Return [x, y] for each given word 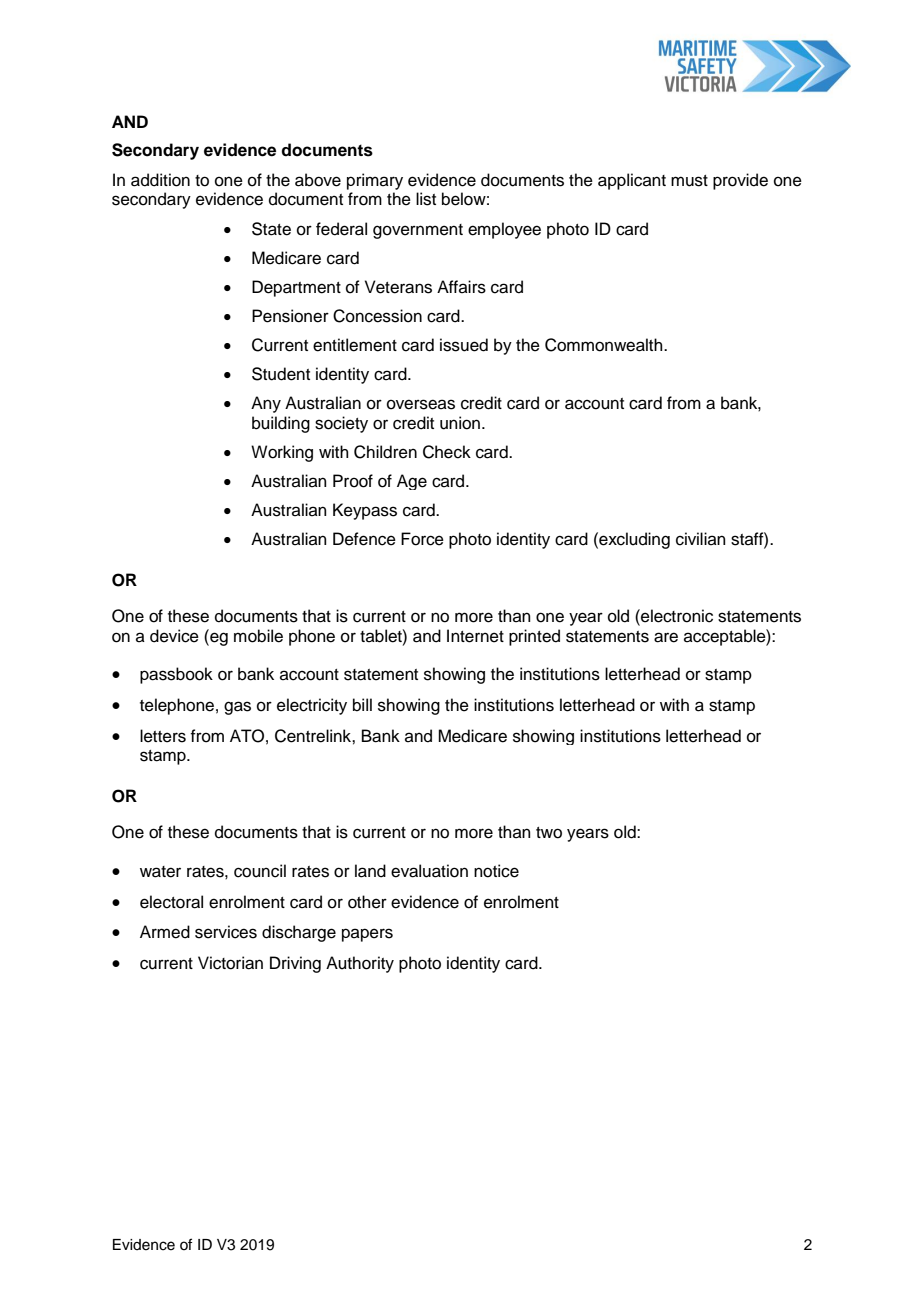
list [426, 199]
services [226, 932]
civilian [701, 539]
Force [422, 539]
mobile [258, 636]
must [689, 181]
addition [160, 180]
